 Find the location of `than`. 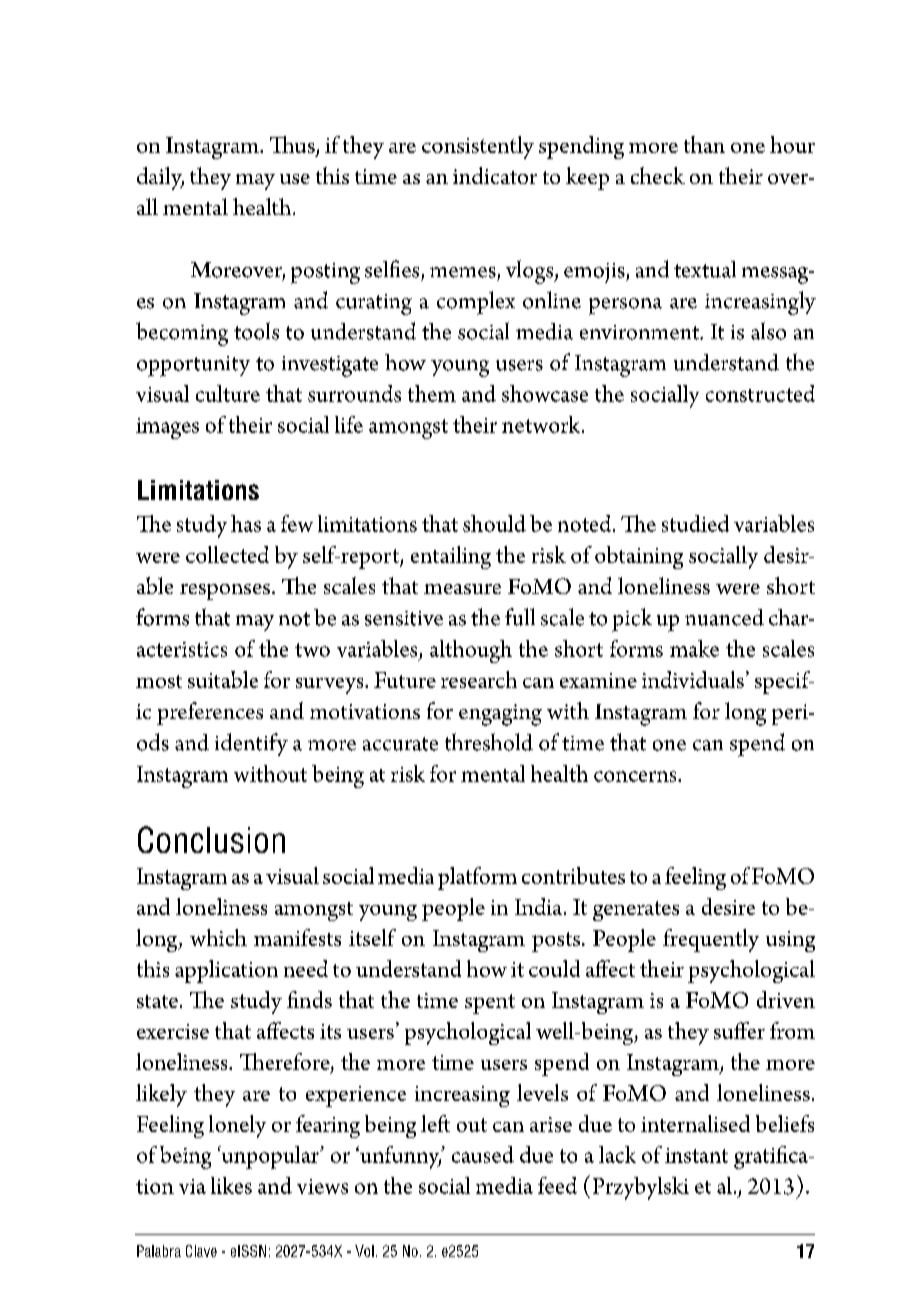

than is located at coordinates (704, 144).
